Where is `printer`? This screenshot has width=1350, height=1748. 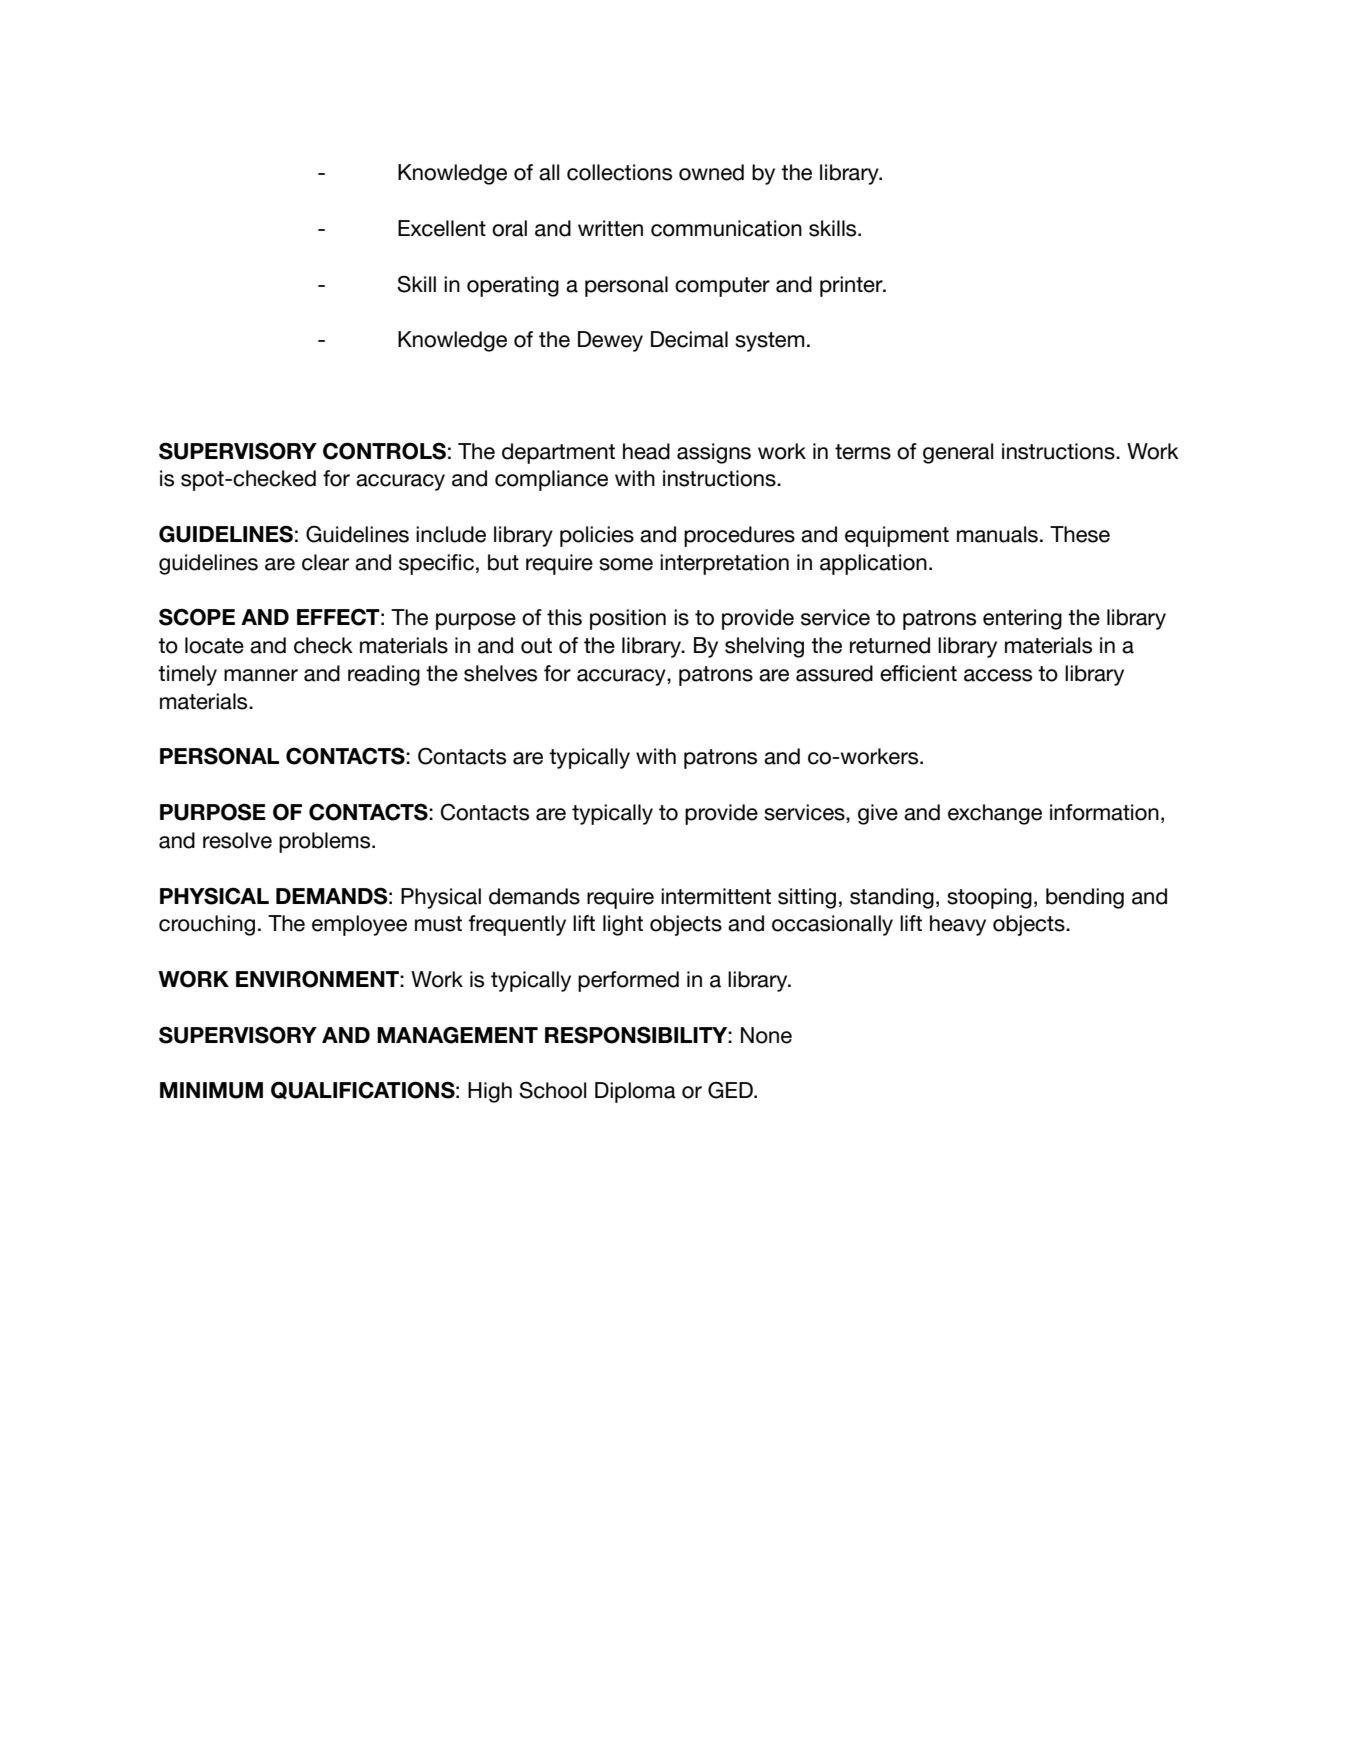
printer is located at coordinates (852, 286).
